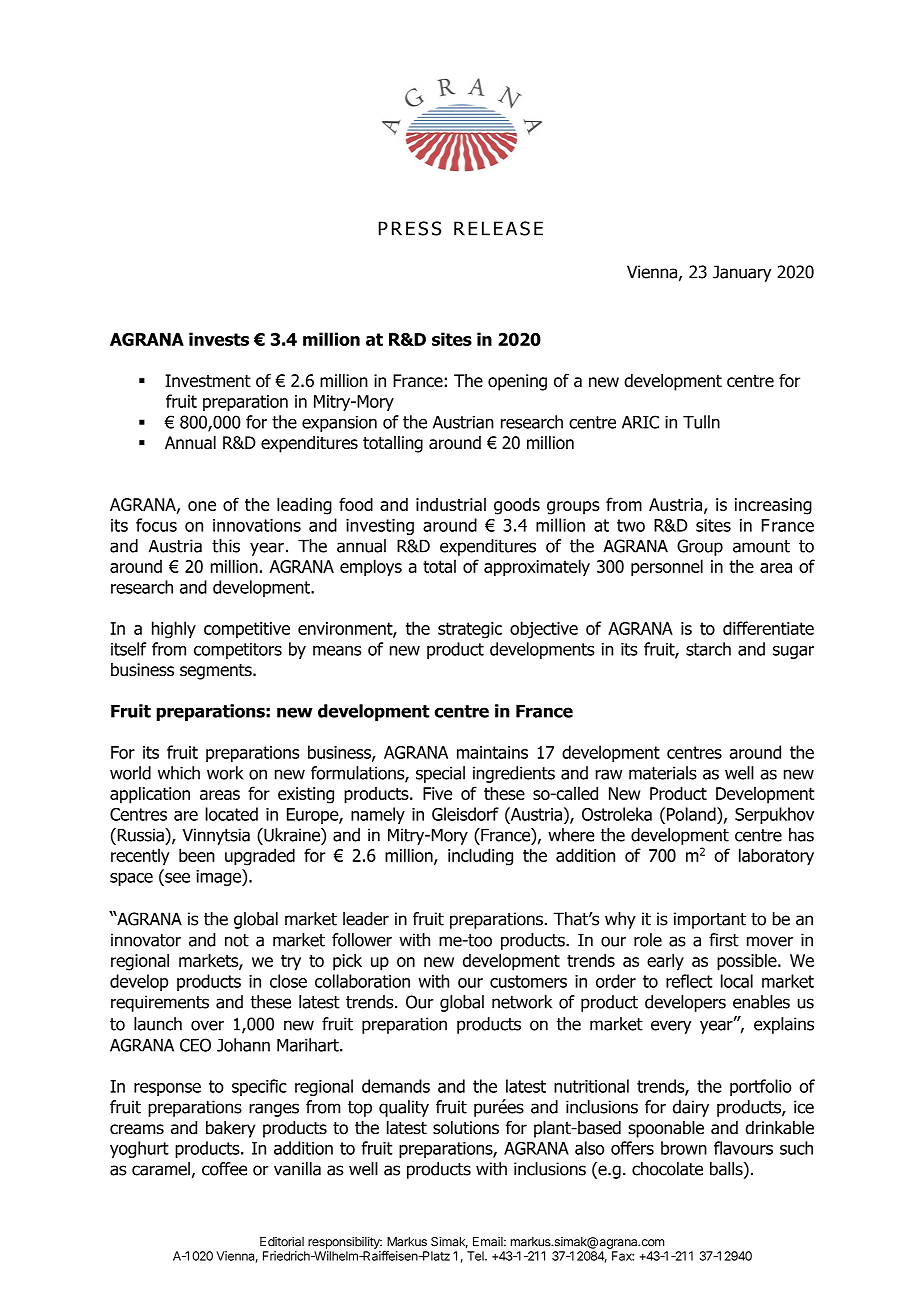 Image resolution: width=924 pixels, height=1309 pixels. I want to click on coffee, so click(224, 1169).
